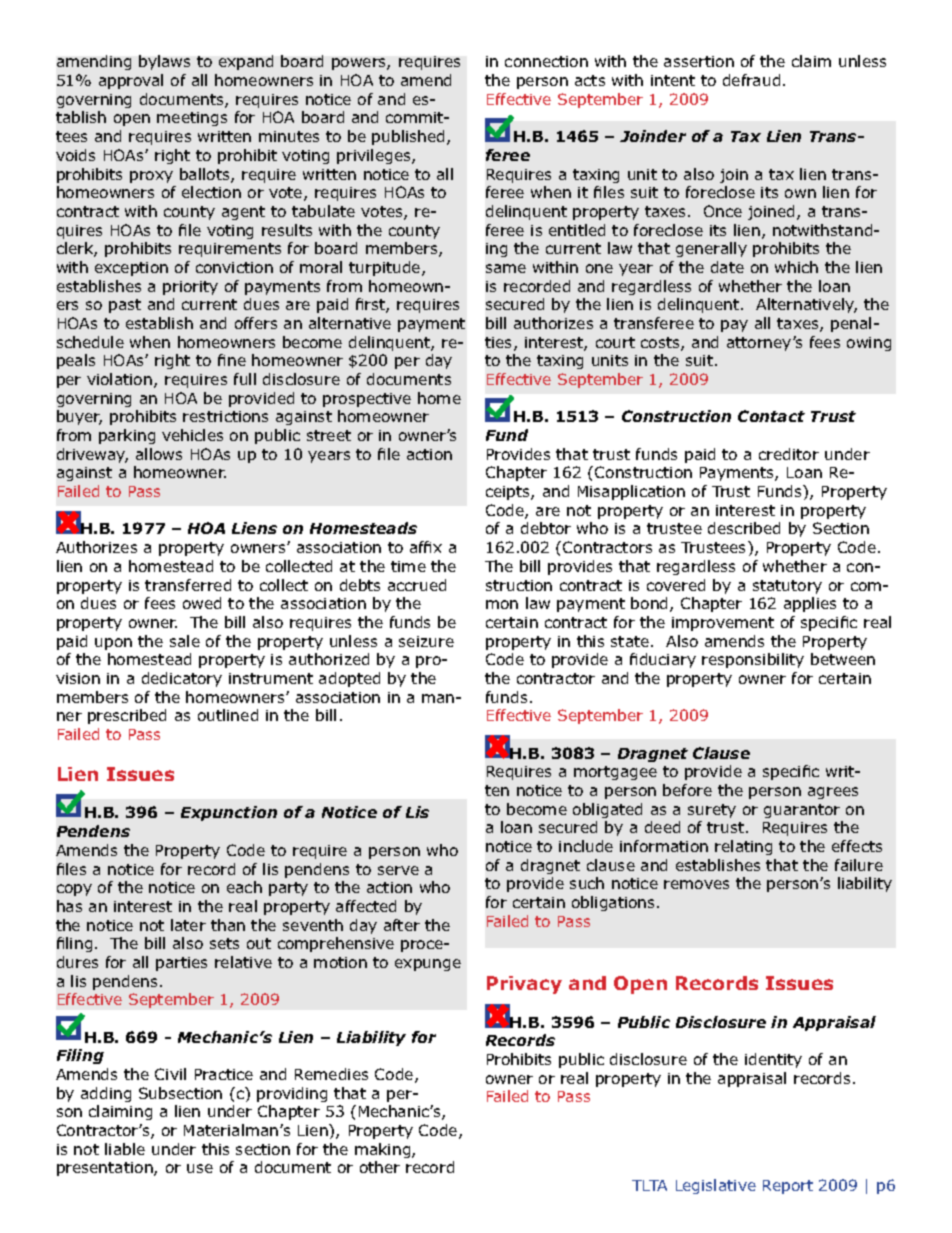  What do you see at coordinates (788, 1187) in the screenshot?
I see `Report` at bounding box center [788, 1187].
